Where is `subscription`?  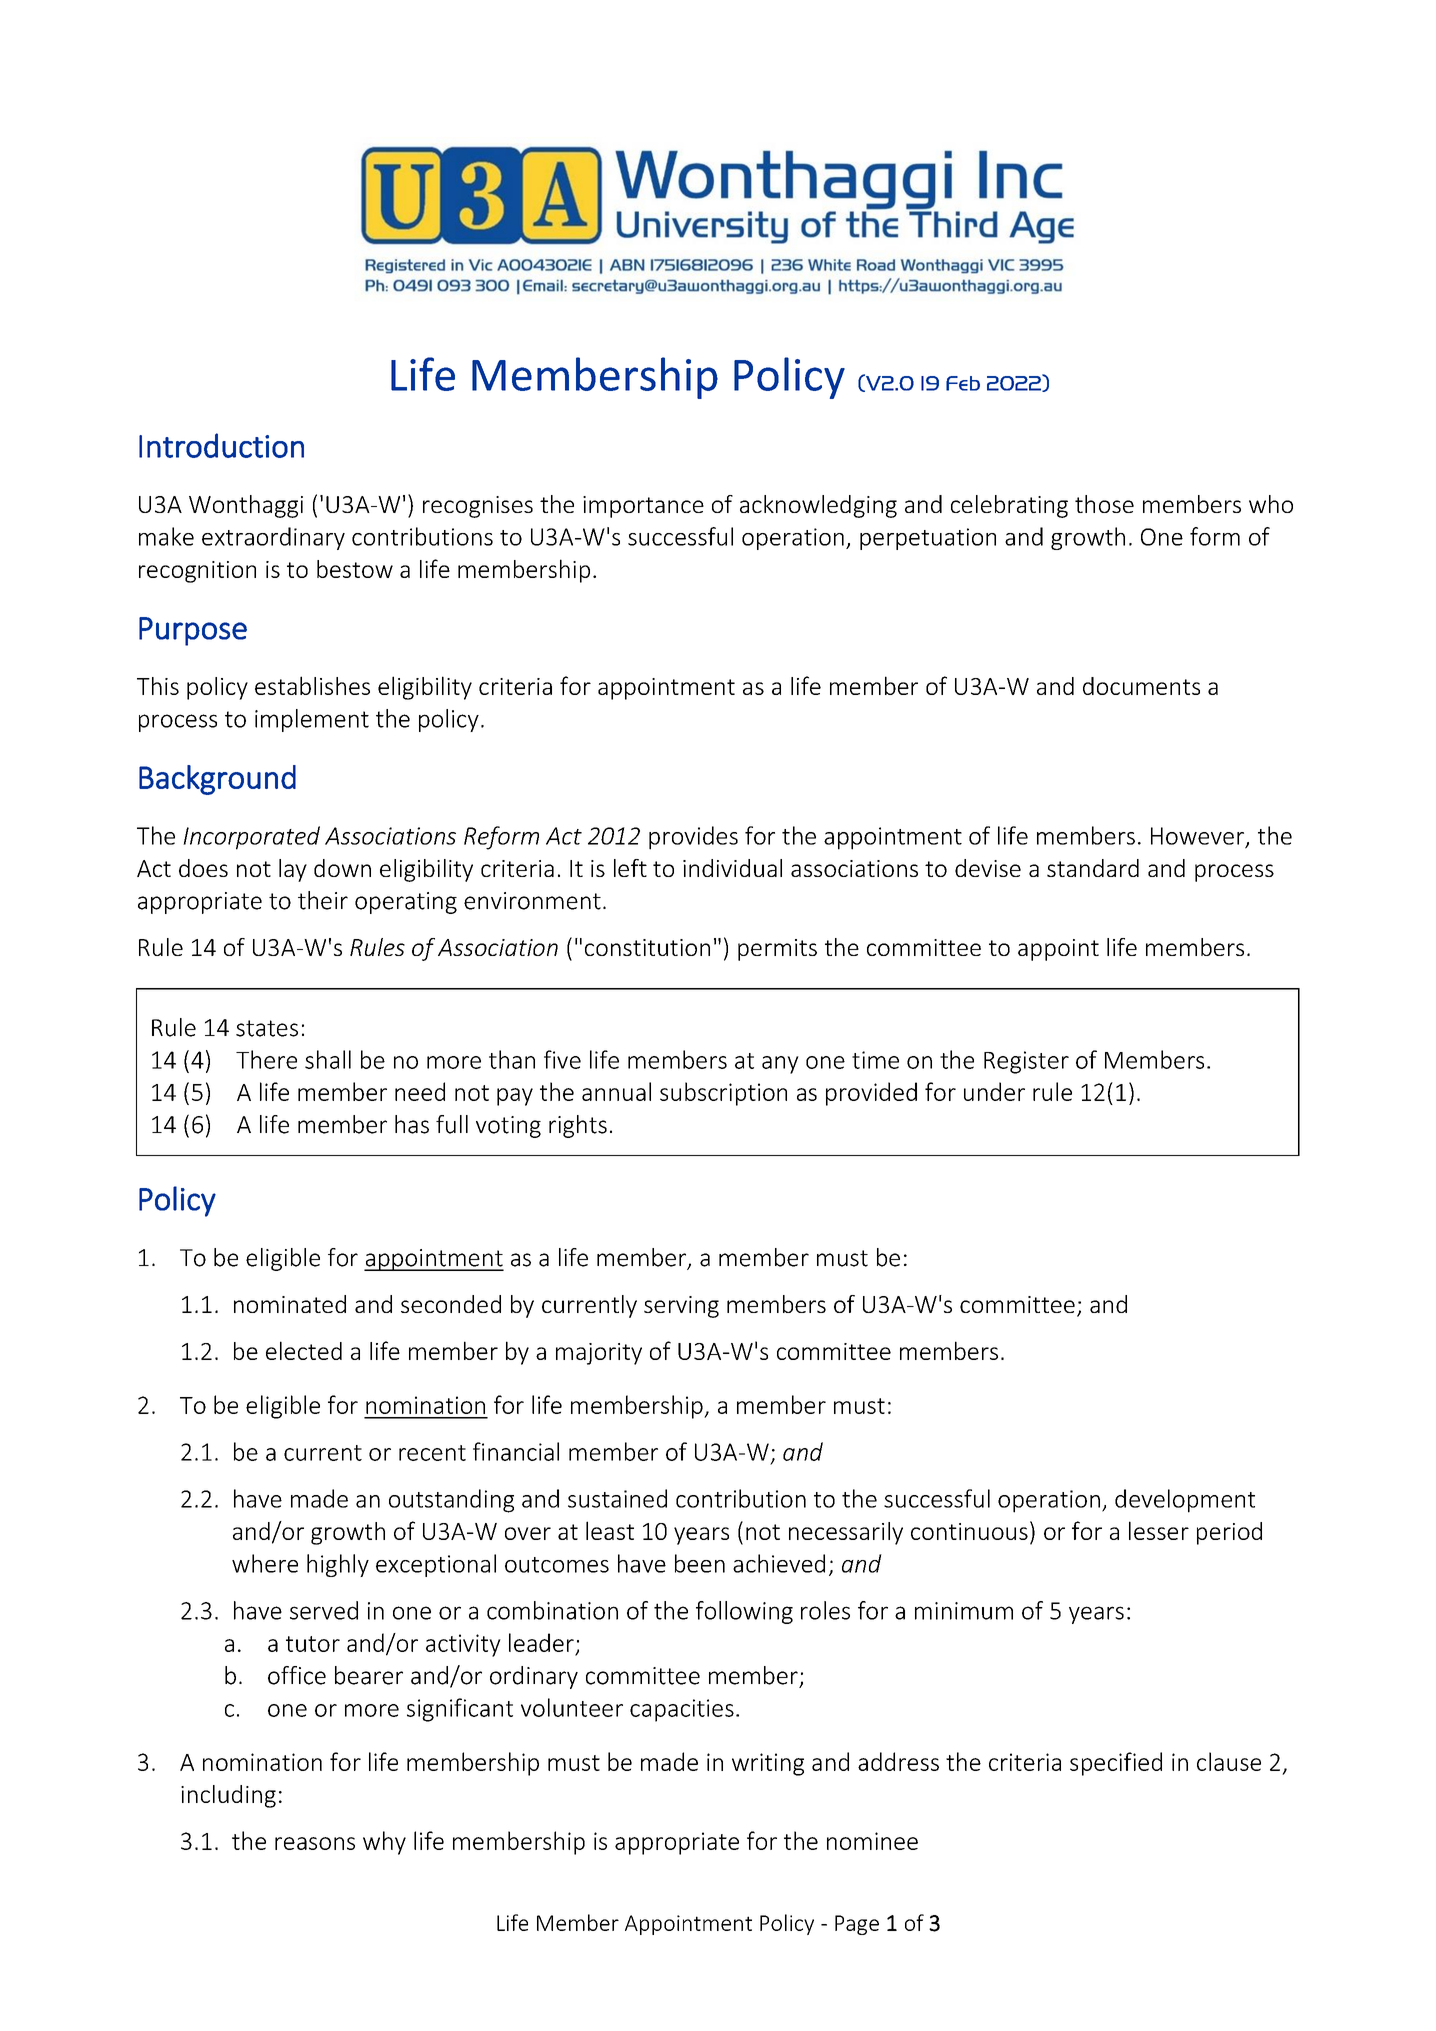
subscription is located at coordinates (723, 1094).
